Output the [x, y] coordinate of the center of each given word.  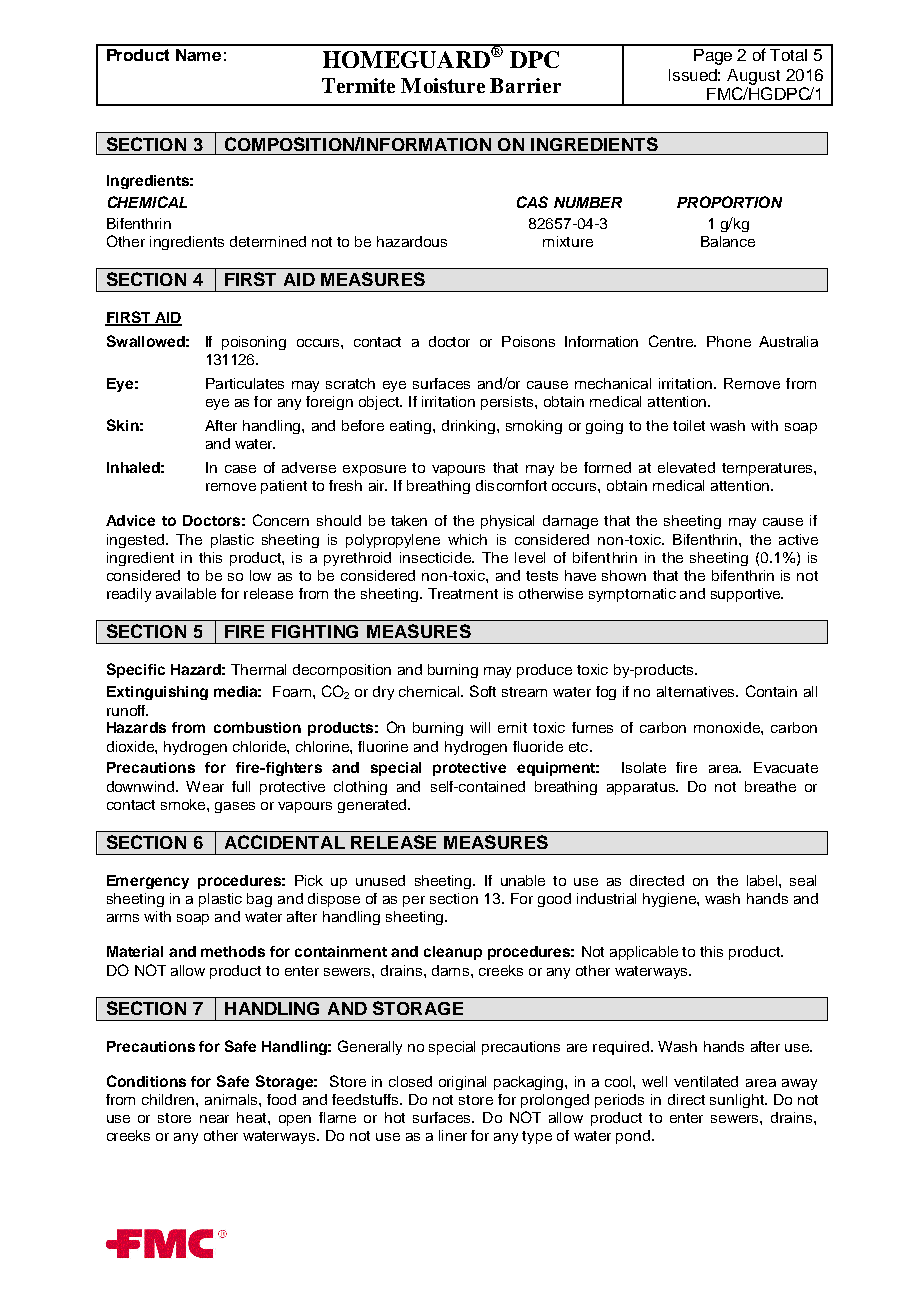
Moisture [443, 85]
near [214, 1119]
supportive [747, 595]
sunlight [738, 1101]
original [462, 1083]
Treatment [463, 593]
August [753, 77]
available [186, 593]
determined [268, 241]
